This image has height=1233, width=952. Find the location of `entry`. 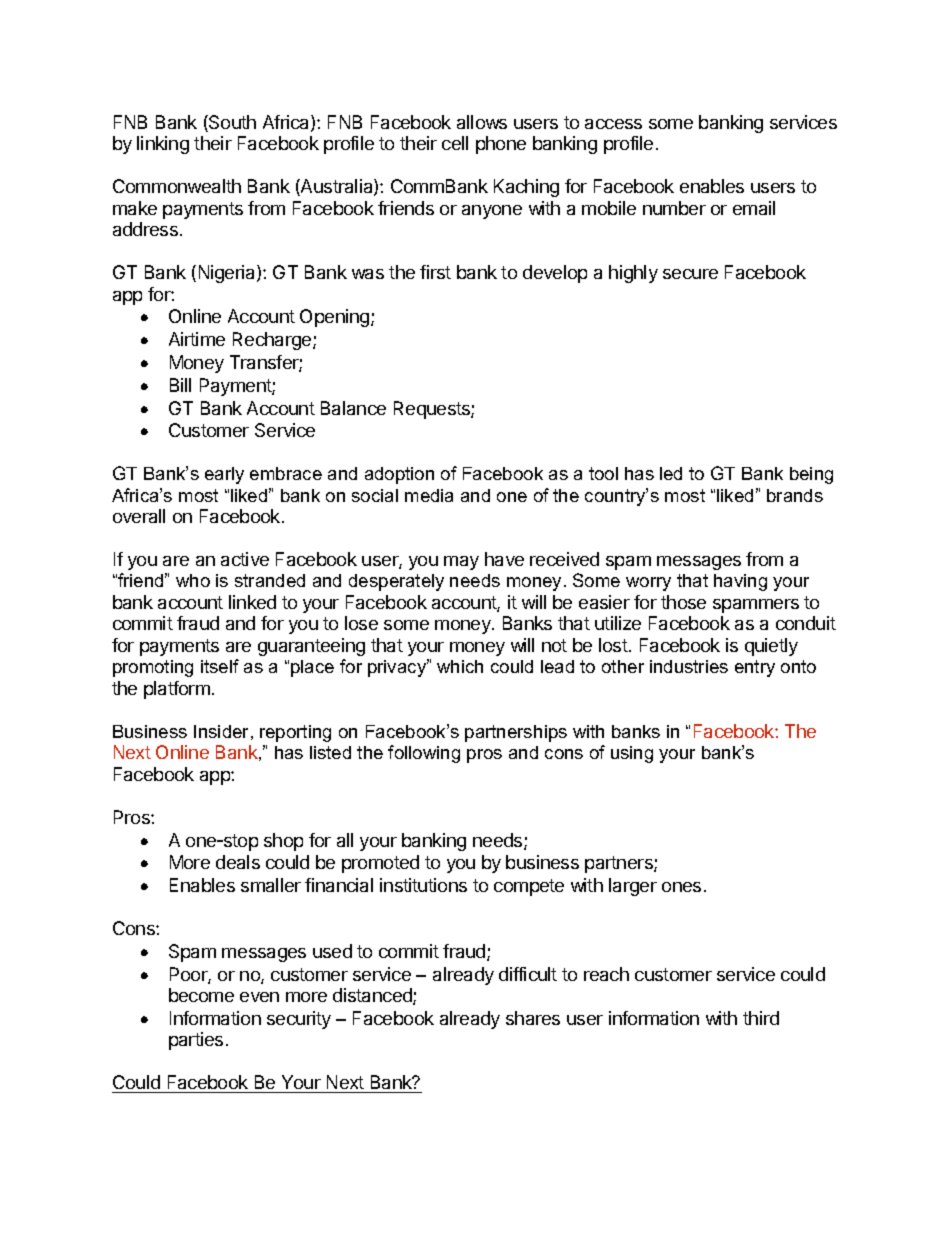

entry is located at coordinates (755, 668).
